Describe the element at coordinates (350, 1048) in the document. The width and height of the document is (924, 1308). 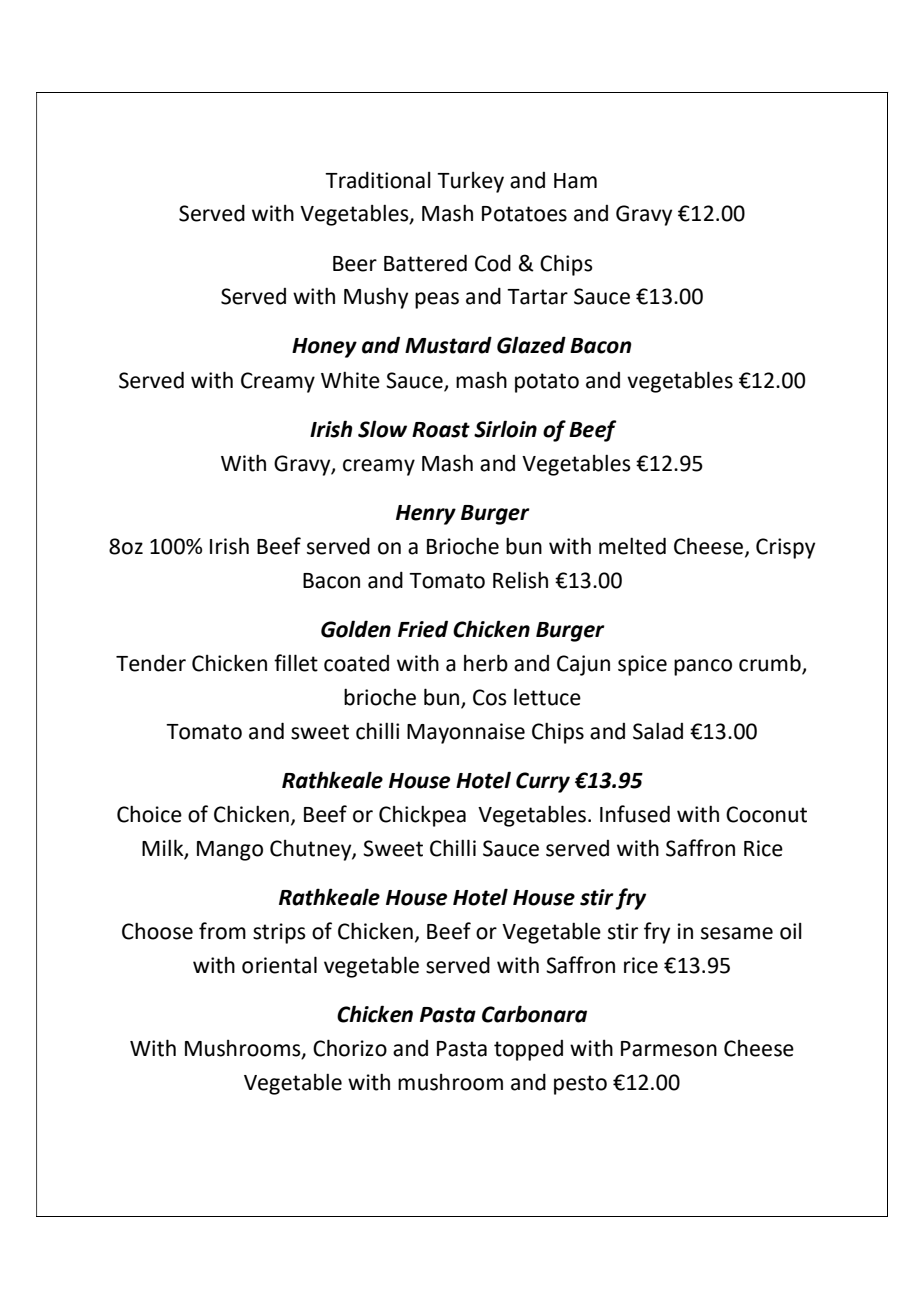
I see `Chorizo` at that location.
